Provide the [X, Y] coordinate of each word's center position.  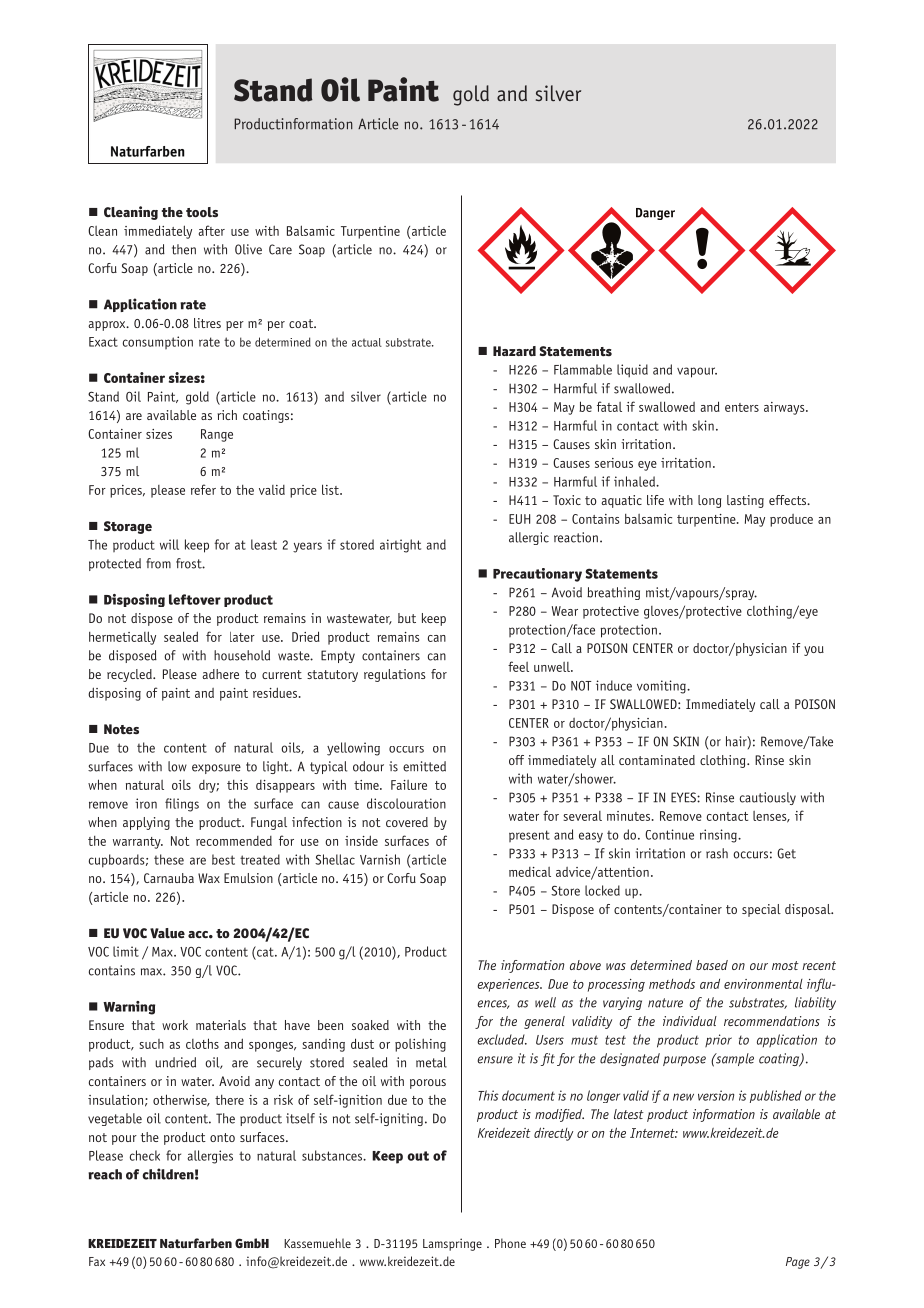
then [184, 249]
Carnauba [169, 878]
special [761, 910]
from [158, 563]
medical [530, 872]
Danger [655, 214]
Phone [510, 1243]
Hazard [514, 351]
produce [791, 520]
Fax [97, 1261]
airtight [400, 546]
